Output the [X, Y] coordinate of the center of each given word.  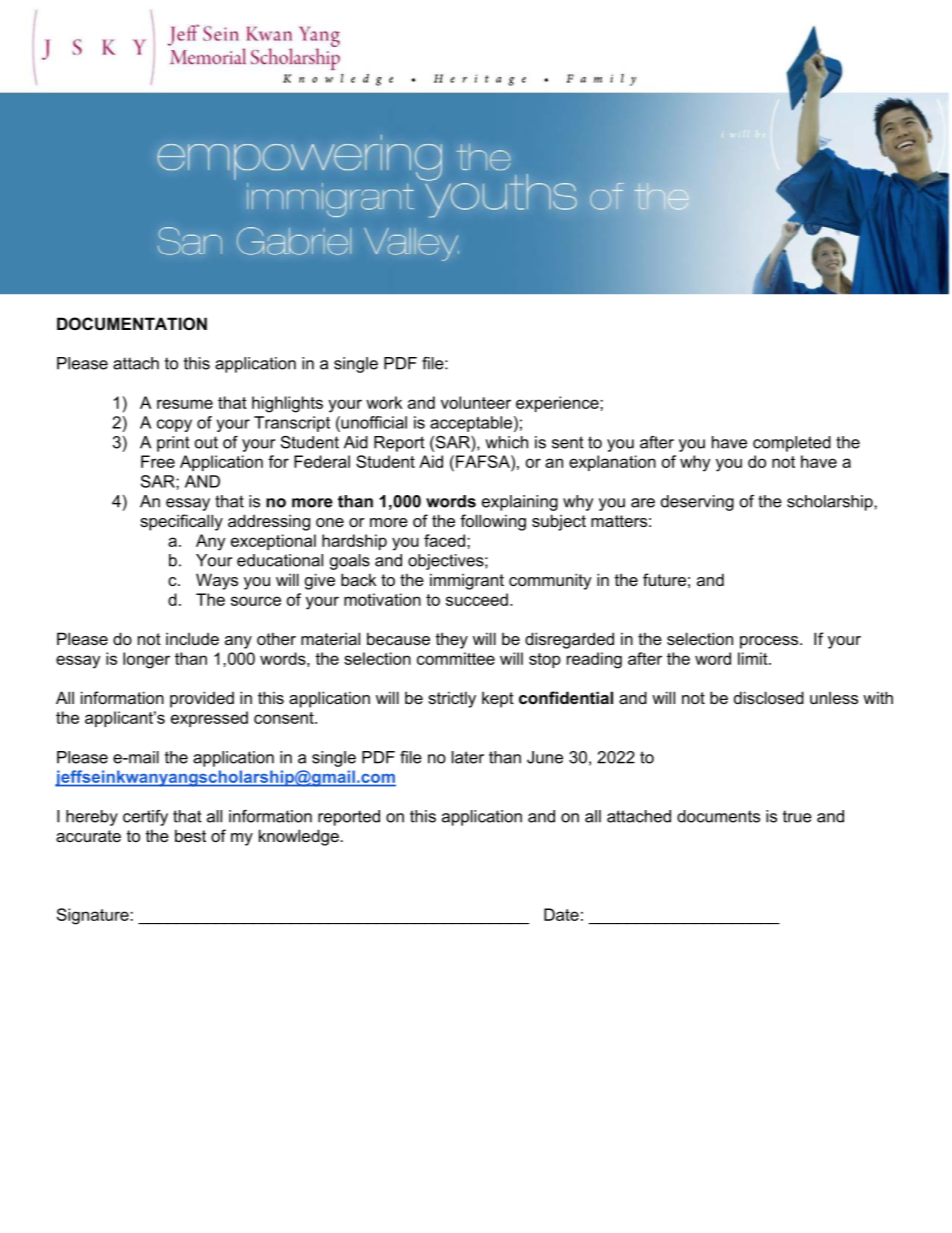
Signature [94, 916]
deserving [697, 503]
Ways [217, 581]
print [173, 444]
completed [792, 444]
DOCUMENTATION [132, 323]
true [797, 816]
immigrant [467, 581]
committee [456, 658]
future [664, 579]
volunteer [476, 402]
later [468, 757]
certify [145, 818]
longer [146, 660]
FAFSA [484, 461]
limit [754, 658]
